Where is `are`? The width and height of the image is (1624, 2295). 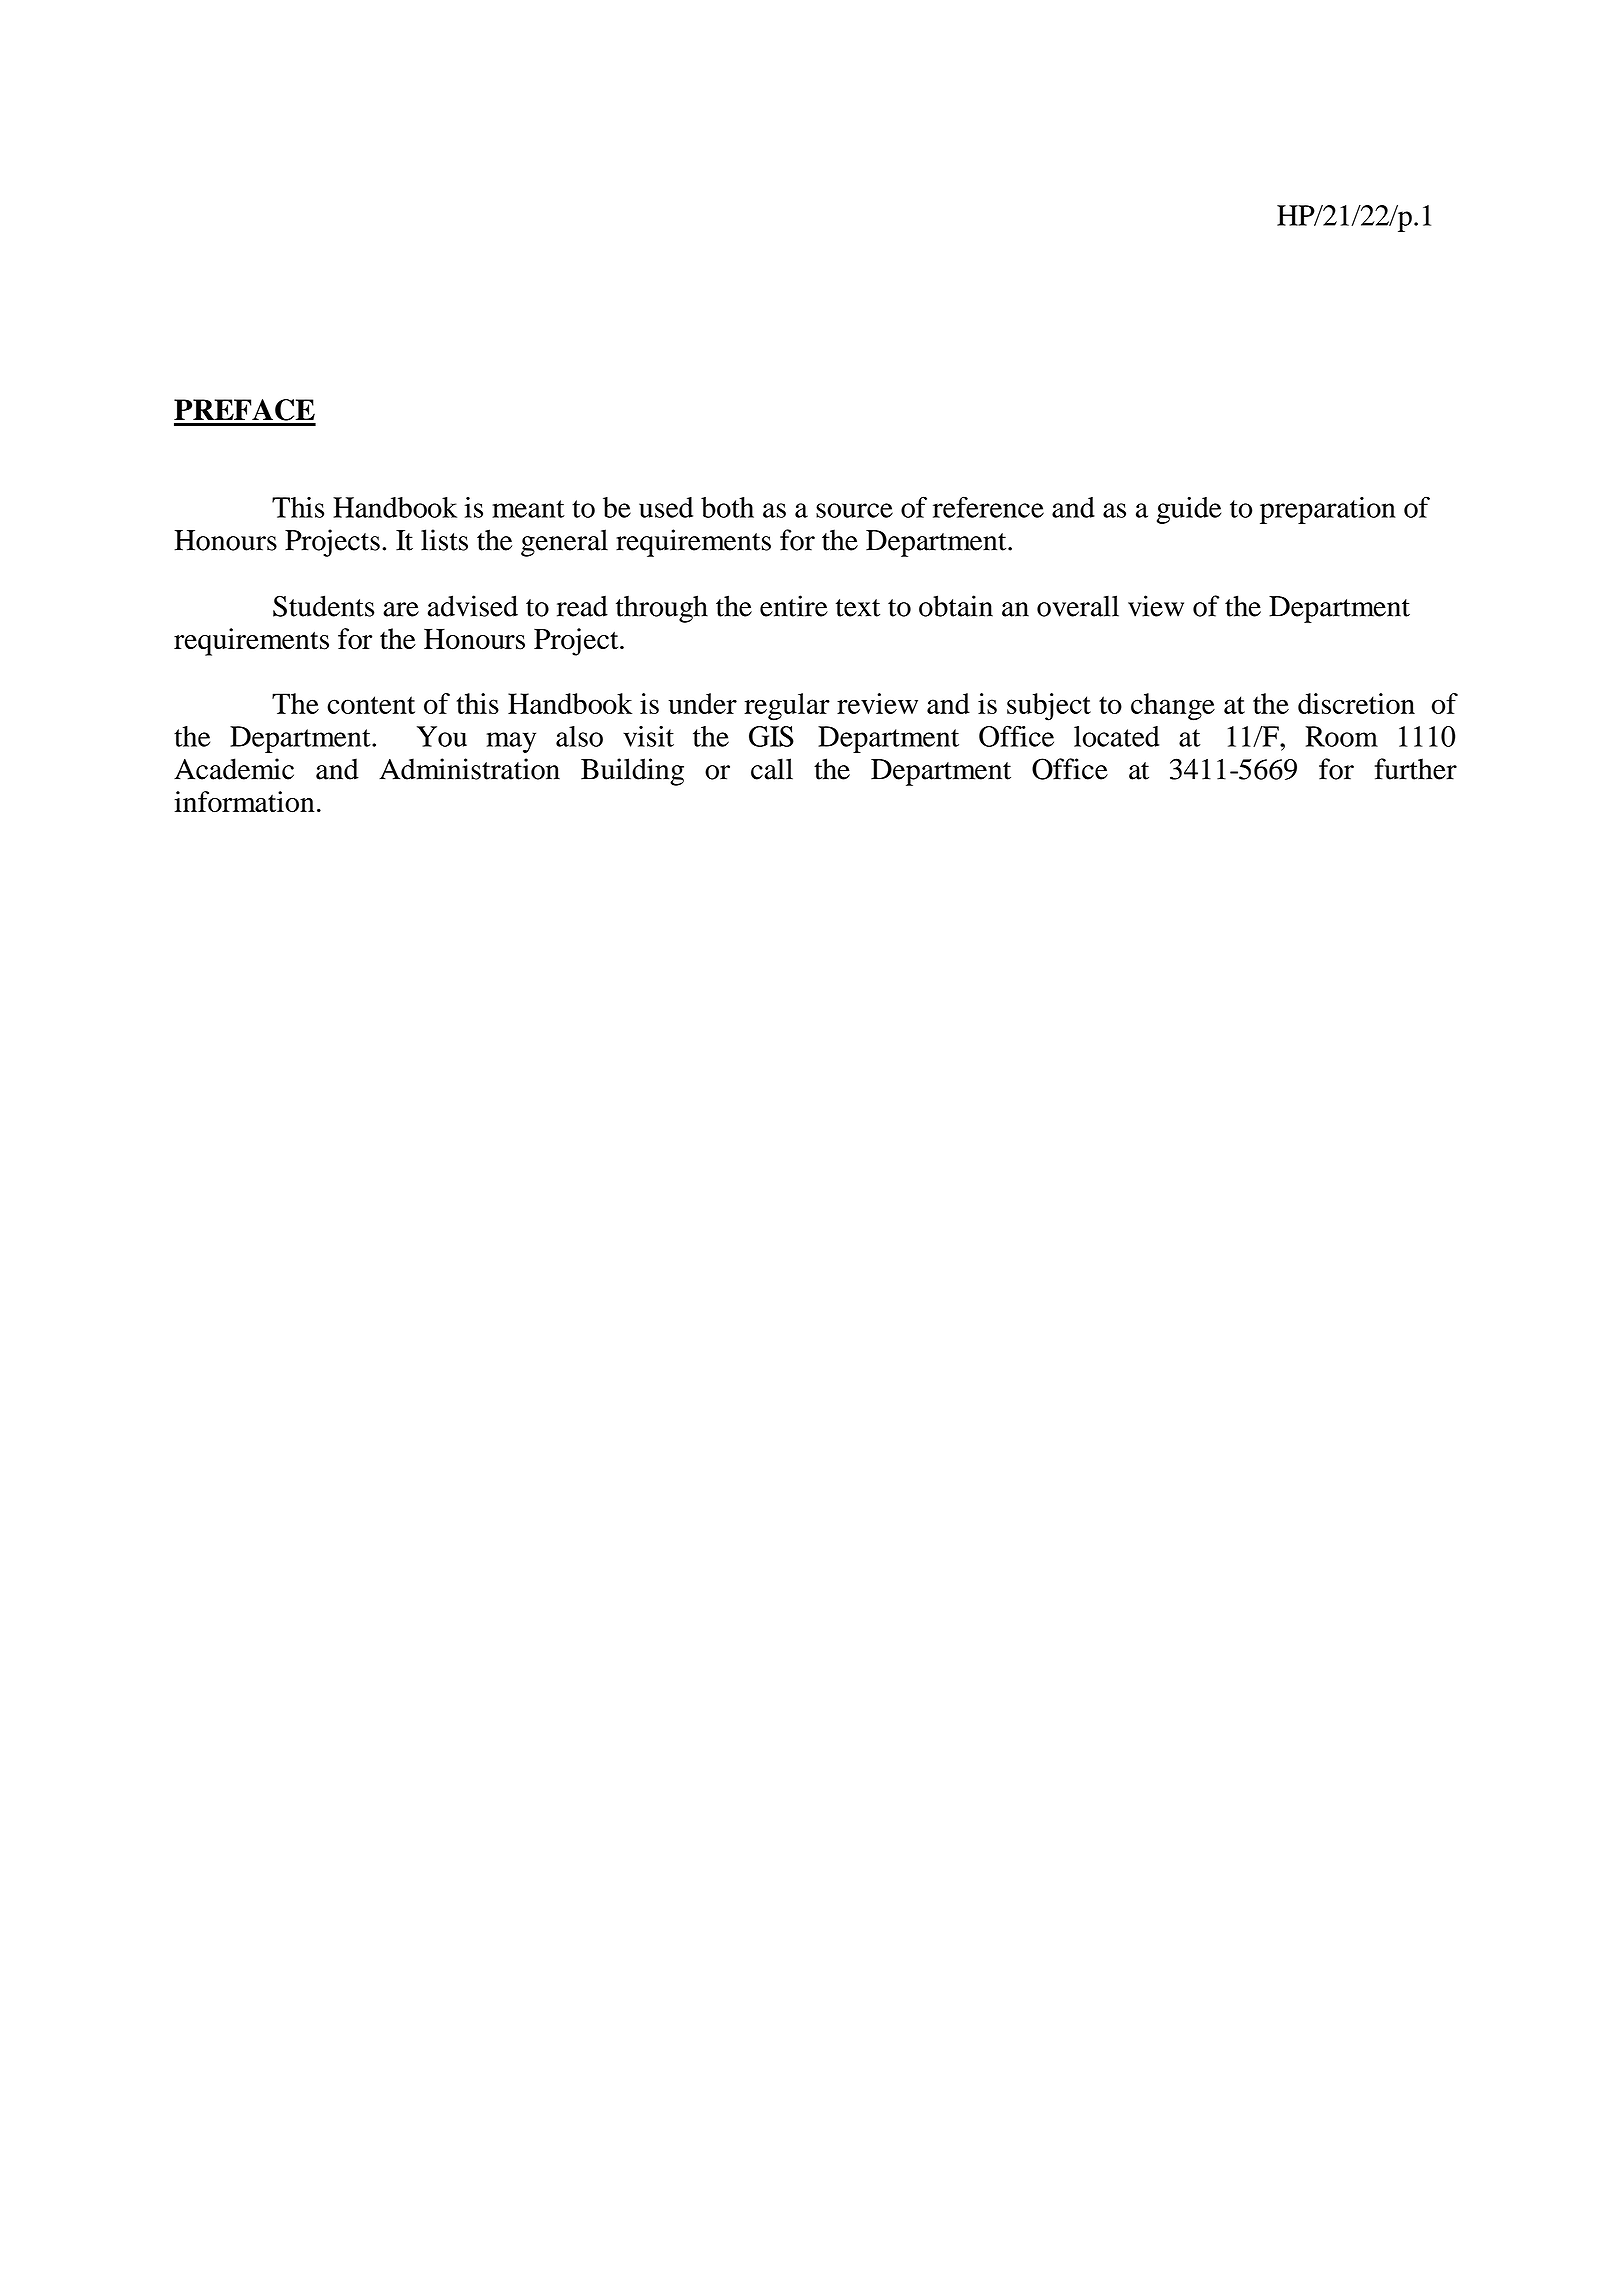 are is located at coordinates (401, 609).
